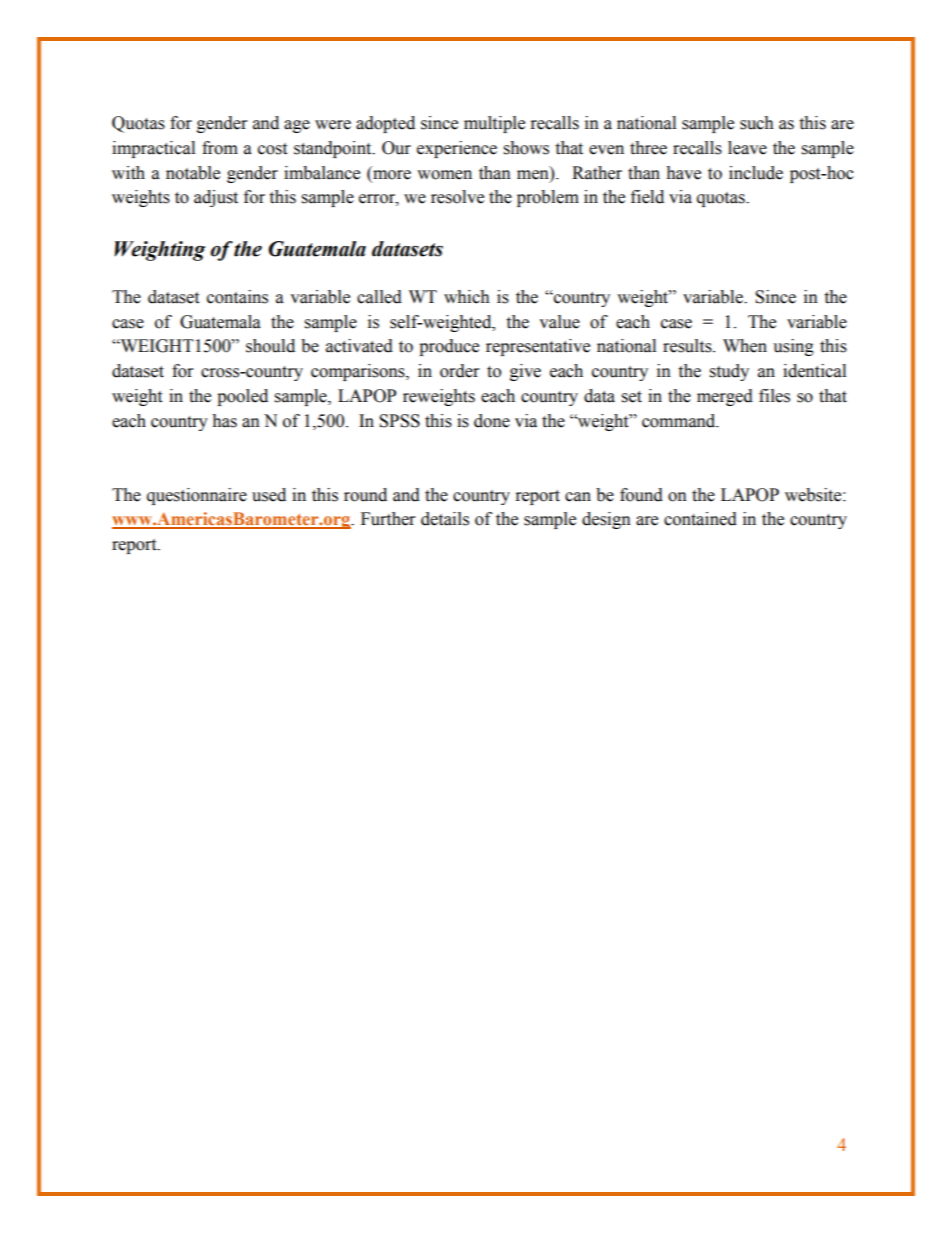 This document has width=952, height=1233. I want to click on from, so click(220, 148).
